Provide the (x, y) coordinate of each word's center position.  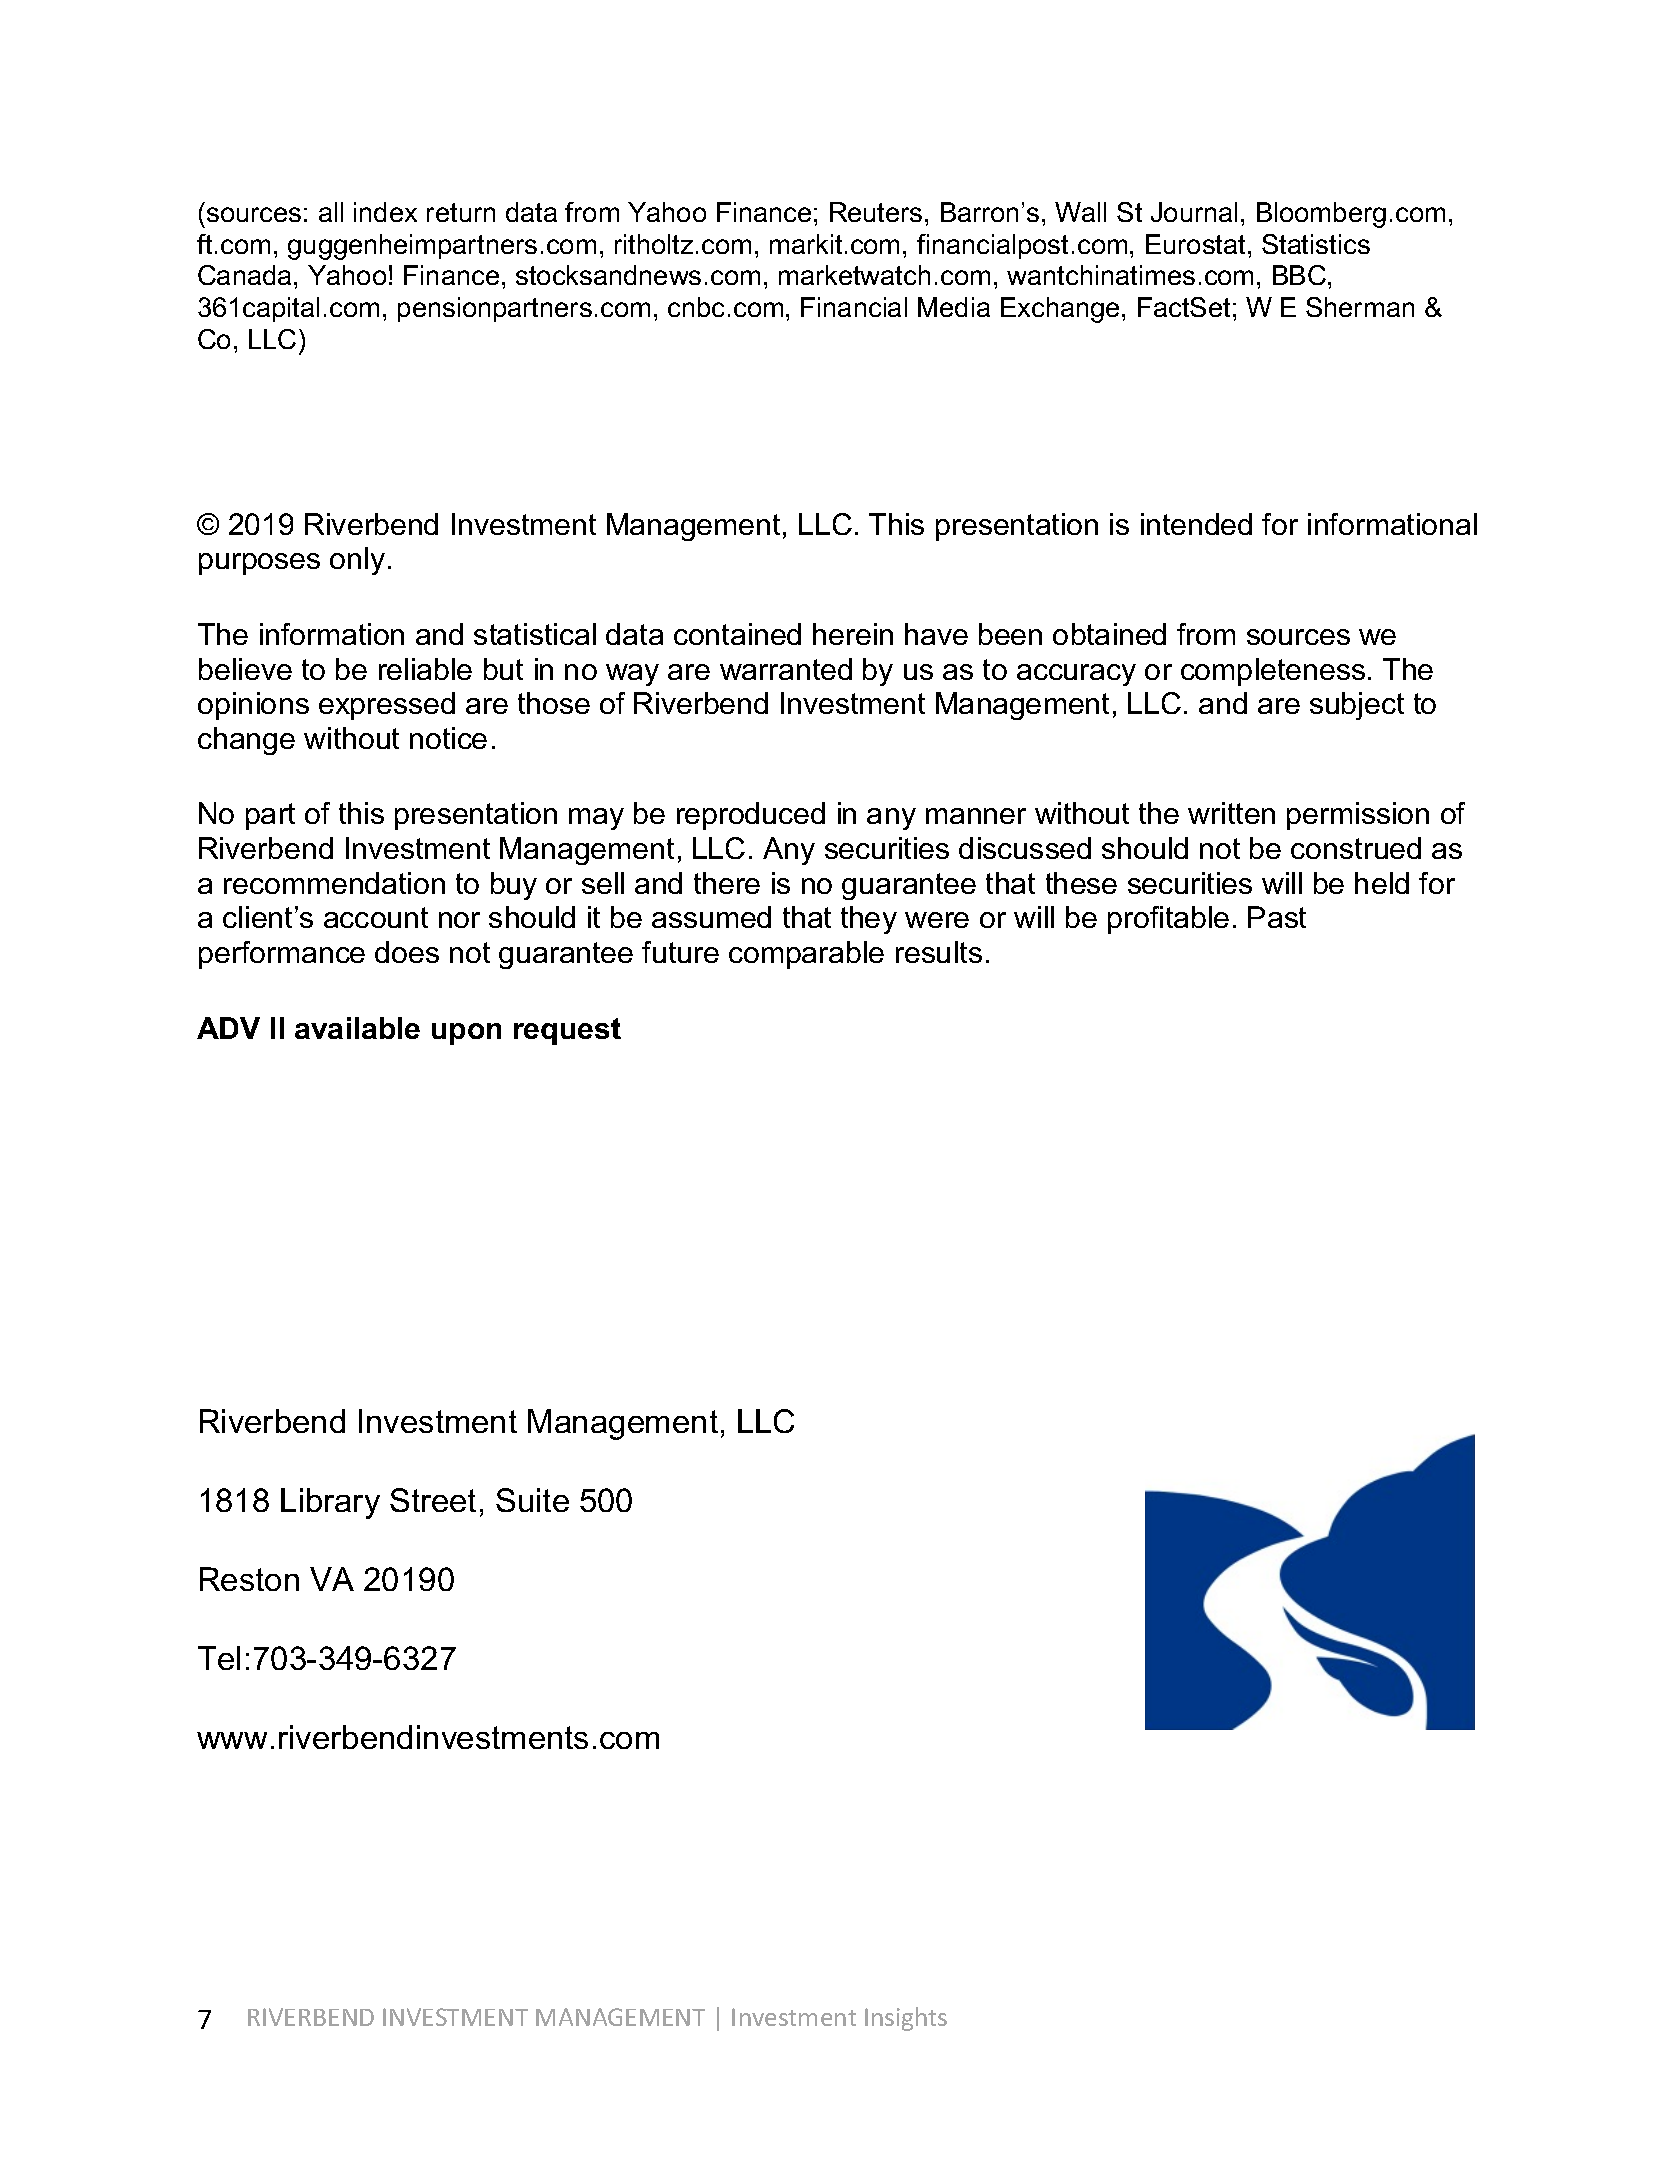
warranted (786, 669)
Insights (906, 2019)
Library (330, 1503)
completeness (1273, 672)
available (357, 1028)
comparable (806, 955)
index (385, 212)
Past (1277, 917)
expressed (387, 706)
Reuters (876, 212)
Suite (532, 1500)
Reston (249, 1579)
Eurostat (1195, 244)
